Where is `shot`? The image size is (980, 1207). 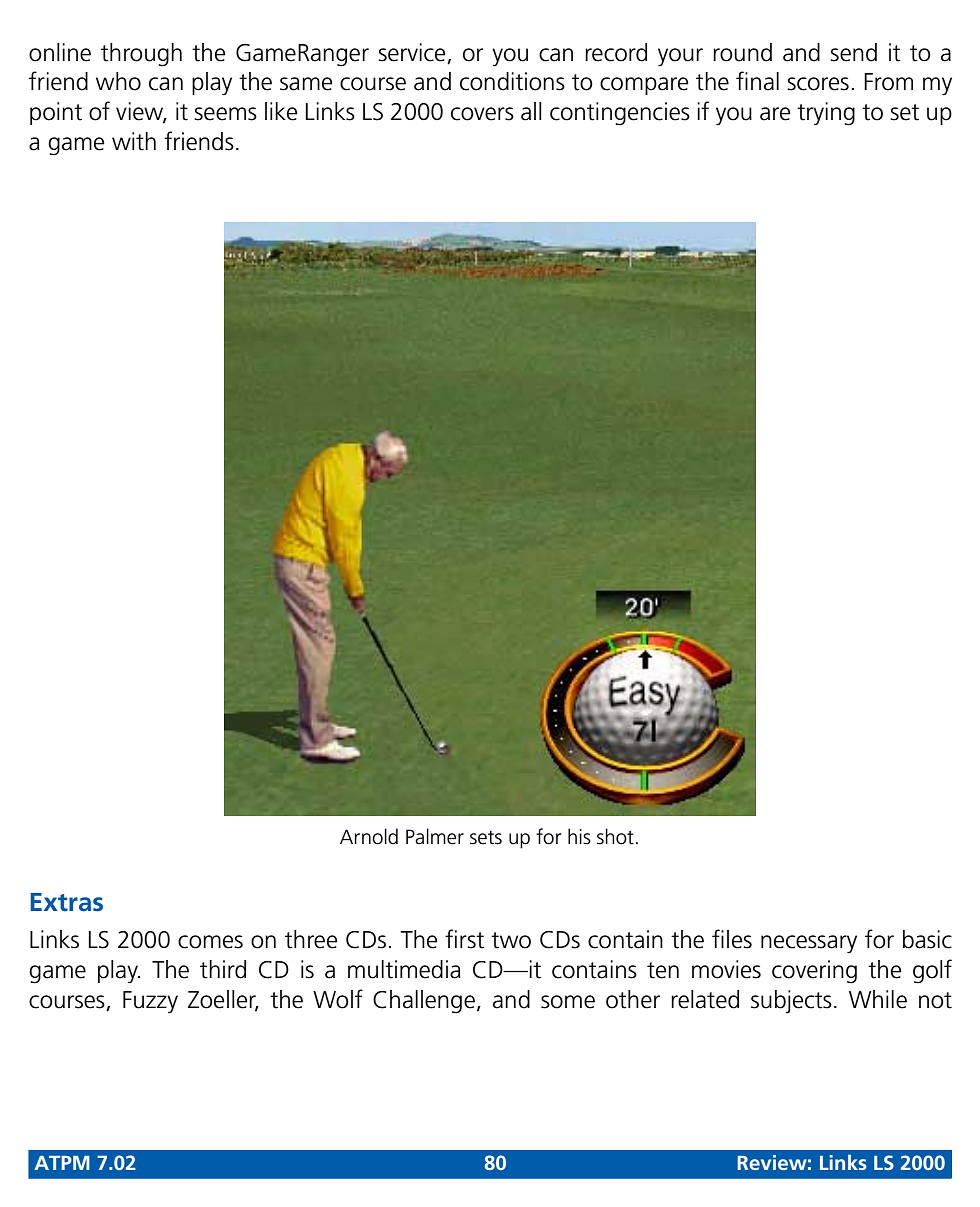
shot is located at coordinates (615, 836).
